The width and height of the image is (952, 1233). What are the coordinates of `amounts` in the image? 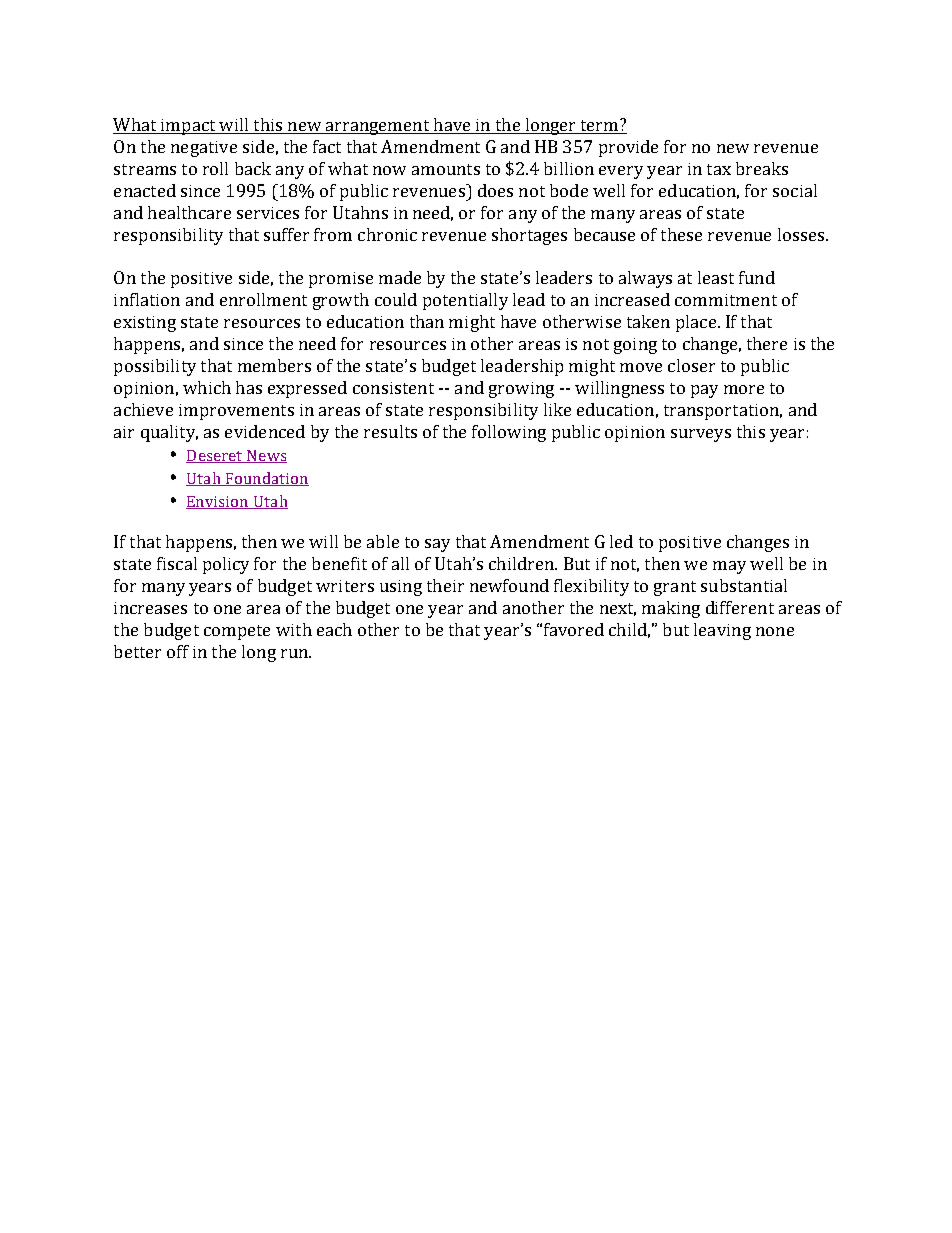 It's located at (446, 169).
